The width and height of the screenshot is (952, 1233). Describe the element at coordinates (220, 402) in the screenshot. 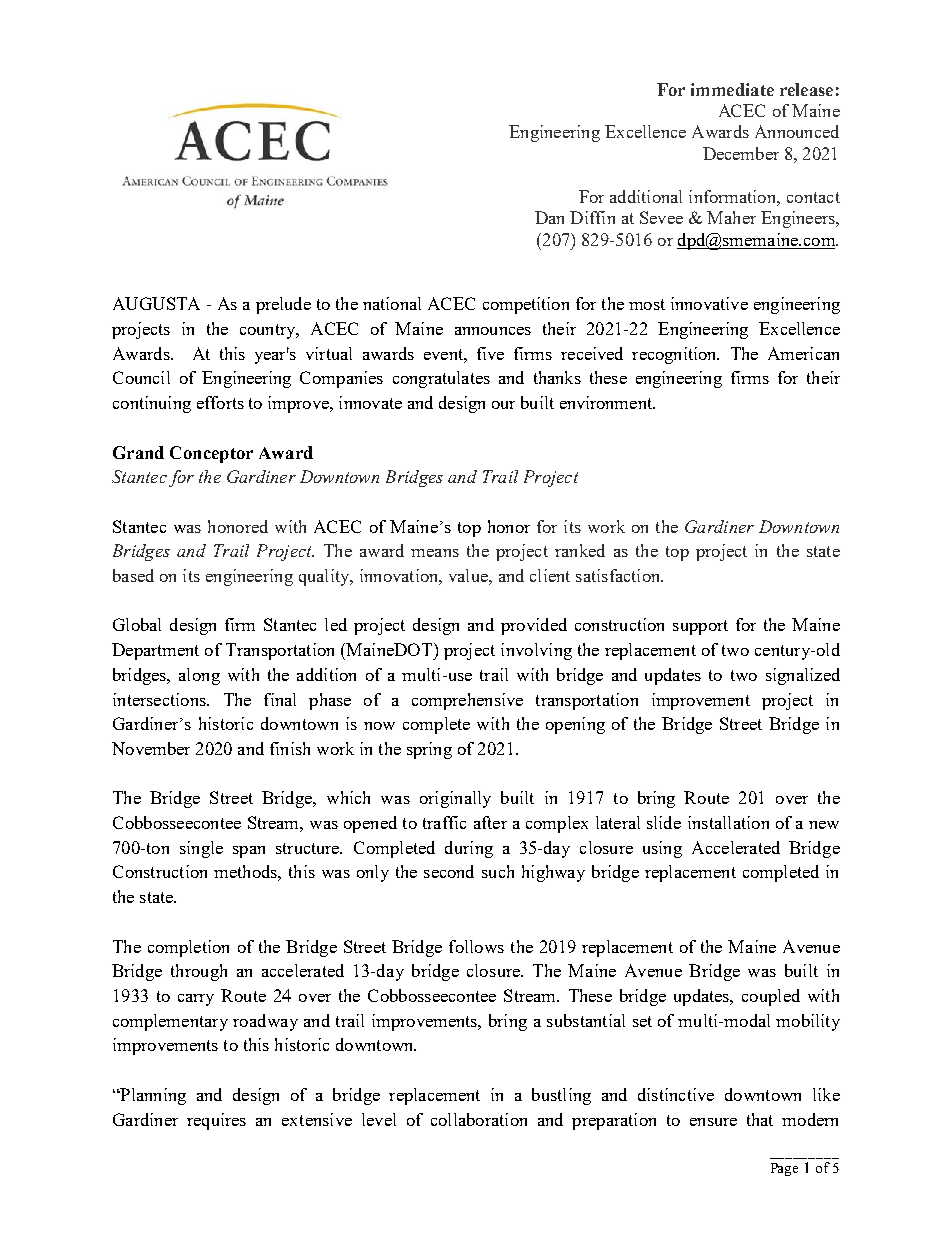

I see `efforts` at that location.
